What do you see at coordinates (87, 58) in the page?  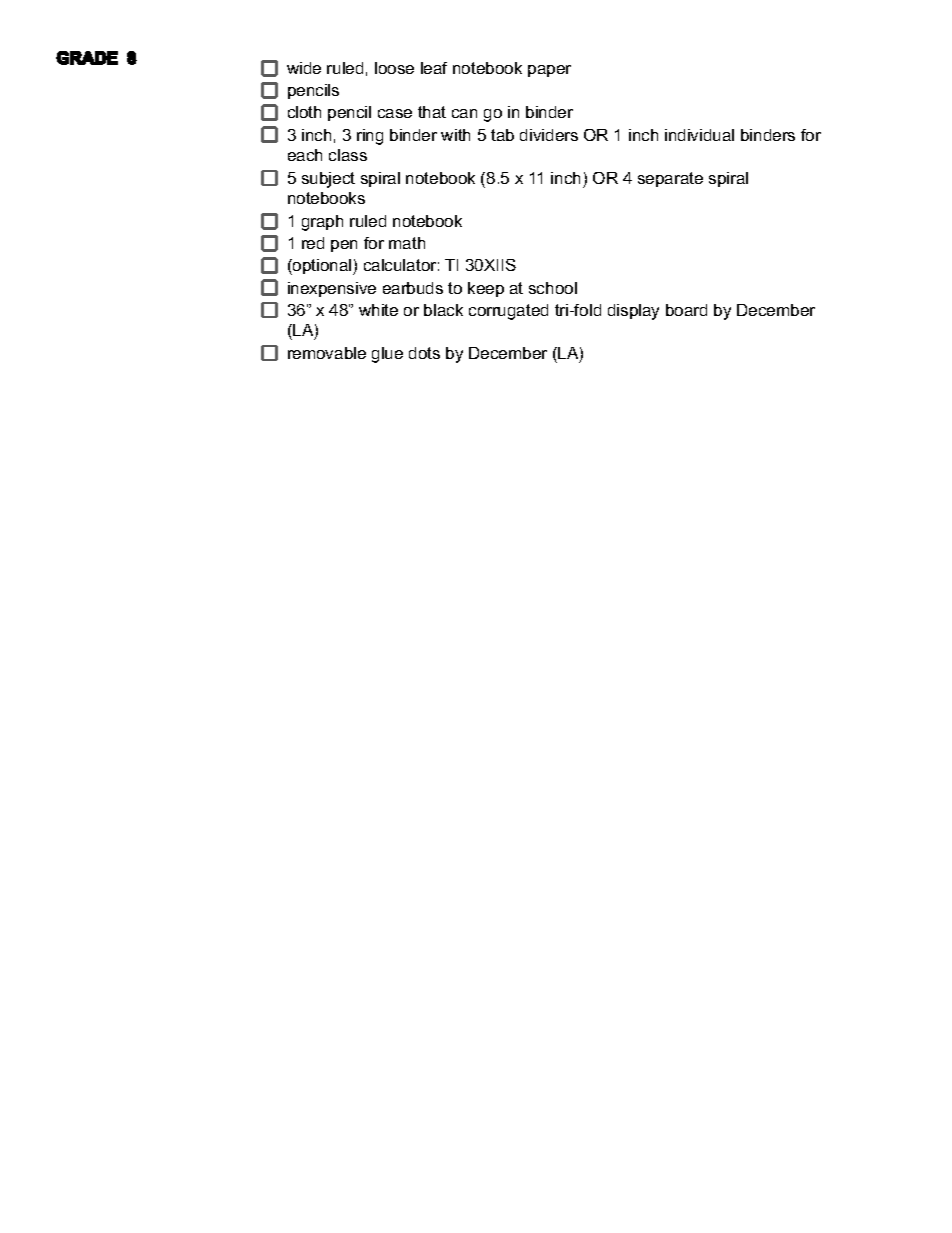 I see `GRADE` at bounding box center [87, 58].
